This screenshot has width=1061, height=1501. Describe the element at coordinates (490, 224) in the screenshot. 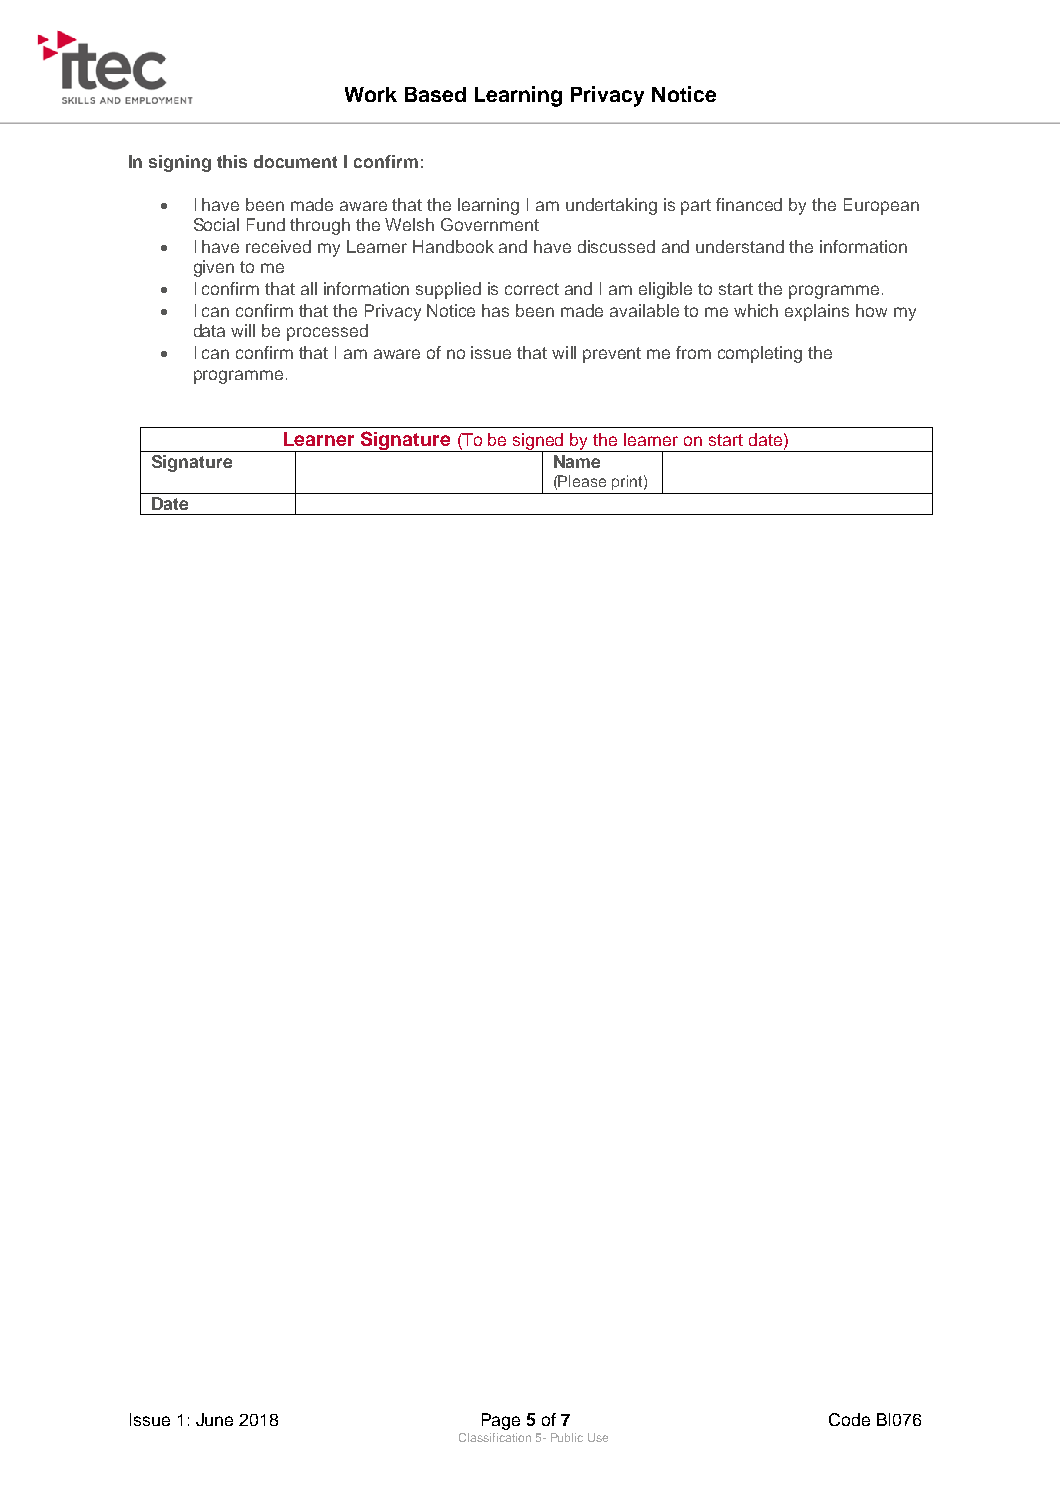

I see `Government` at that location.
